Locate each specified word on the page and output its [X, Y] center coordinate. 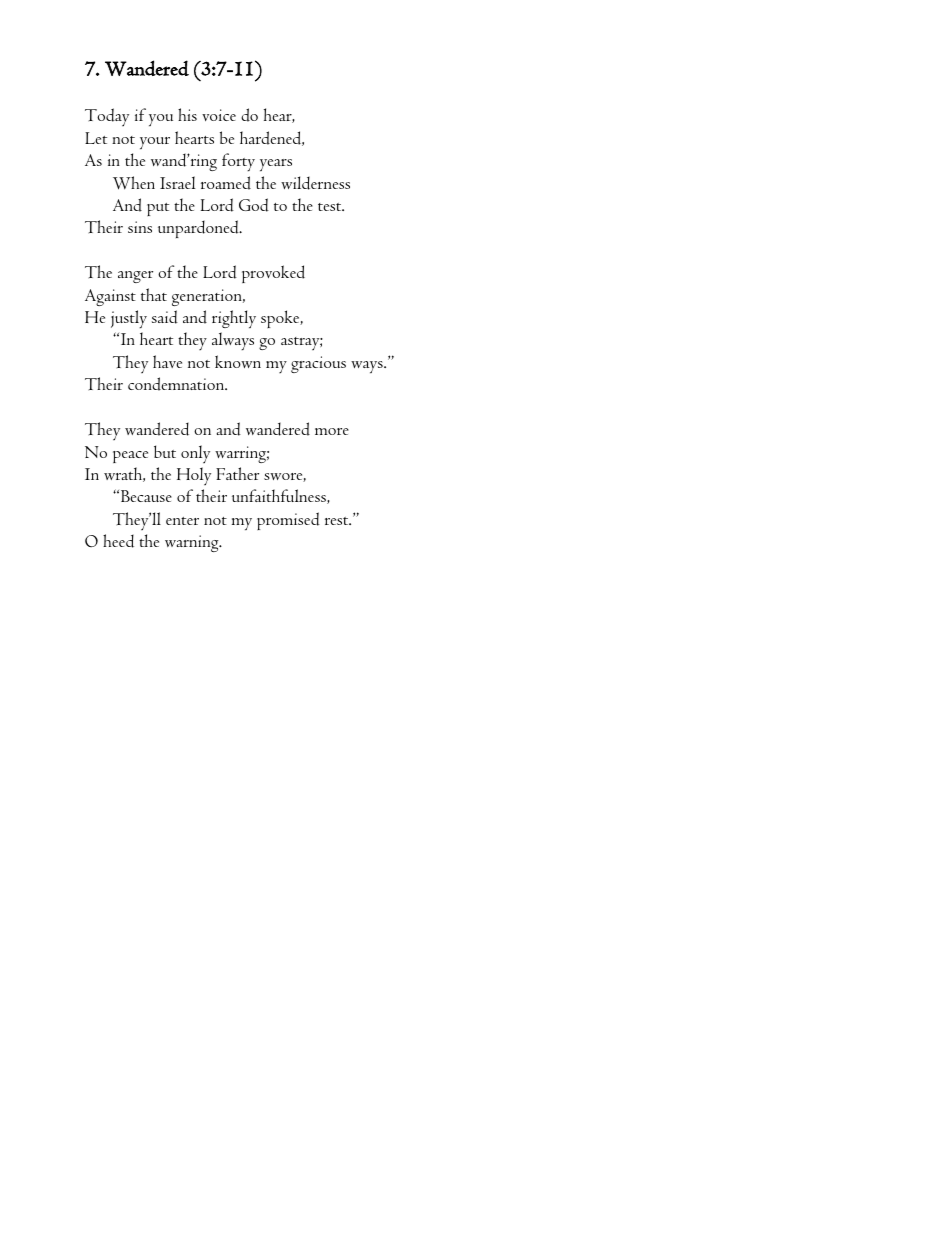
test [331, 207]
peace [130, 457]
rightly [234, 319]
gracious [318, 364]
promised [288, 521]
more [332, 431]
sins [140, 227]
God [254, 205]
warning [193, 543]
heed [118, 541]
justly [129, 319]
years [276, 165]
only [195, 454]
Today [107, 117]
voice [219, 115]
